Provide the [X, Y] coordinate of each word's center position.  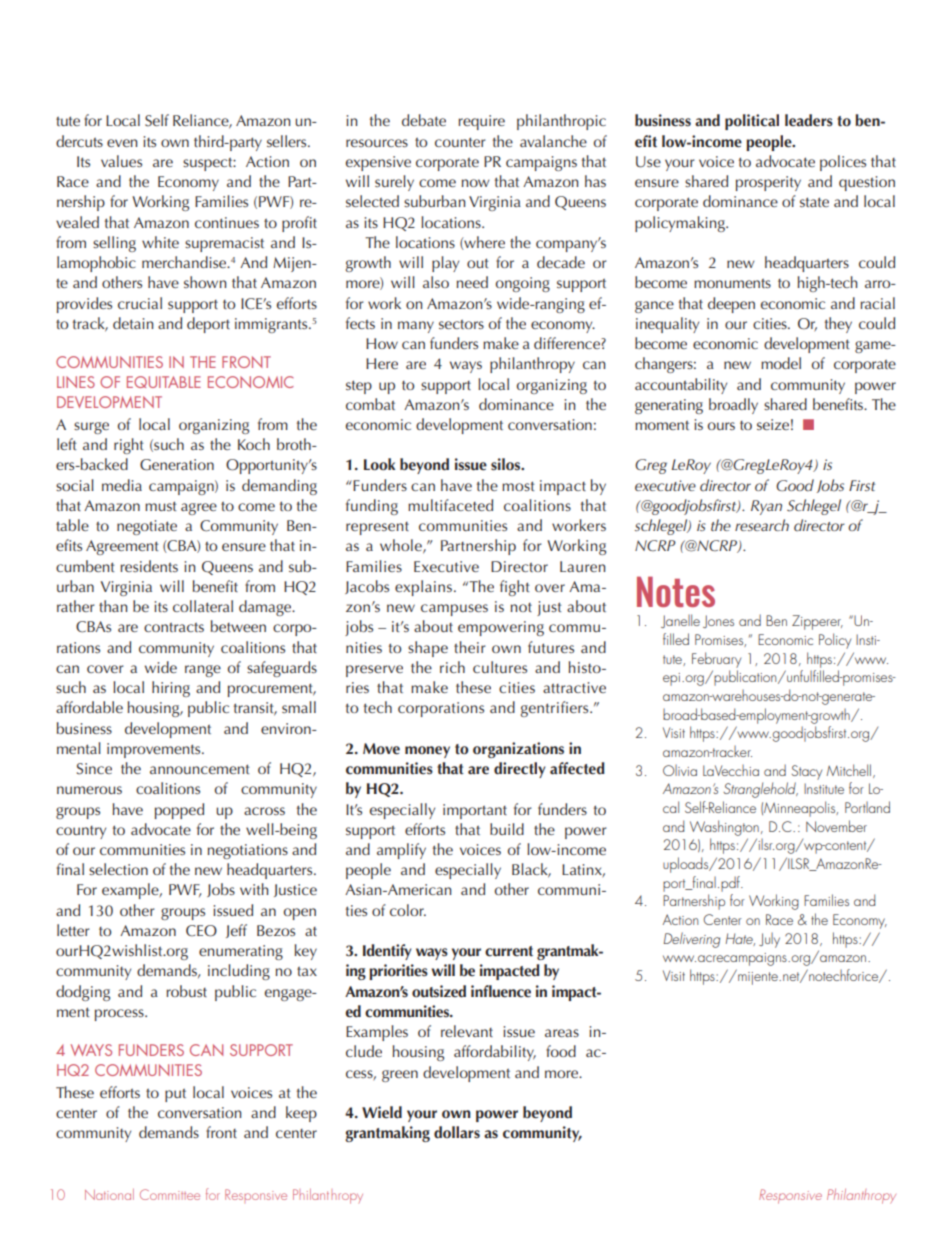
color [408, 910]
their [470, 647]
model [781, 363]
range [203, 671]
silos [507, 464]
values [121, 161]
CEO [201, 931]
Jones [718, 621]
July [769, 940]
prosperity [768, 183]
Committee [170, 1194]
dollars [457, 1132]
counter [460, 142]
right [129, 446]
